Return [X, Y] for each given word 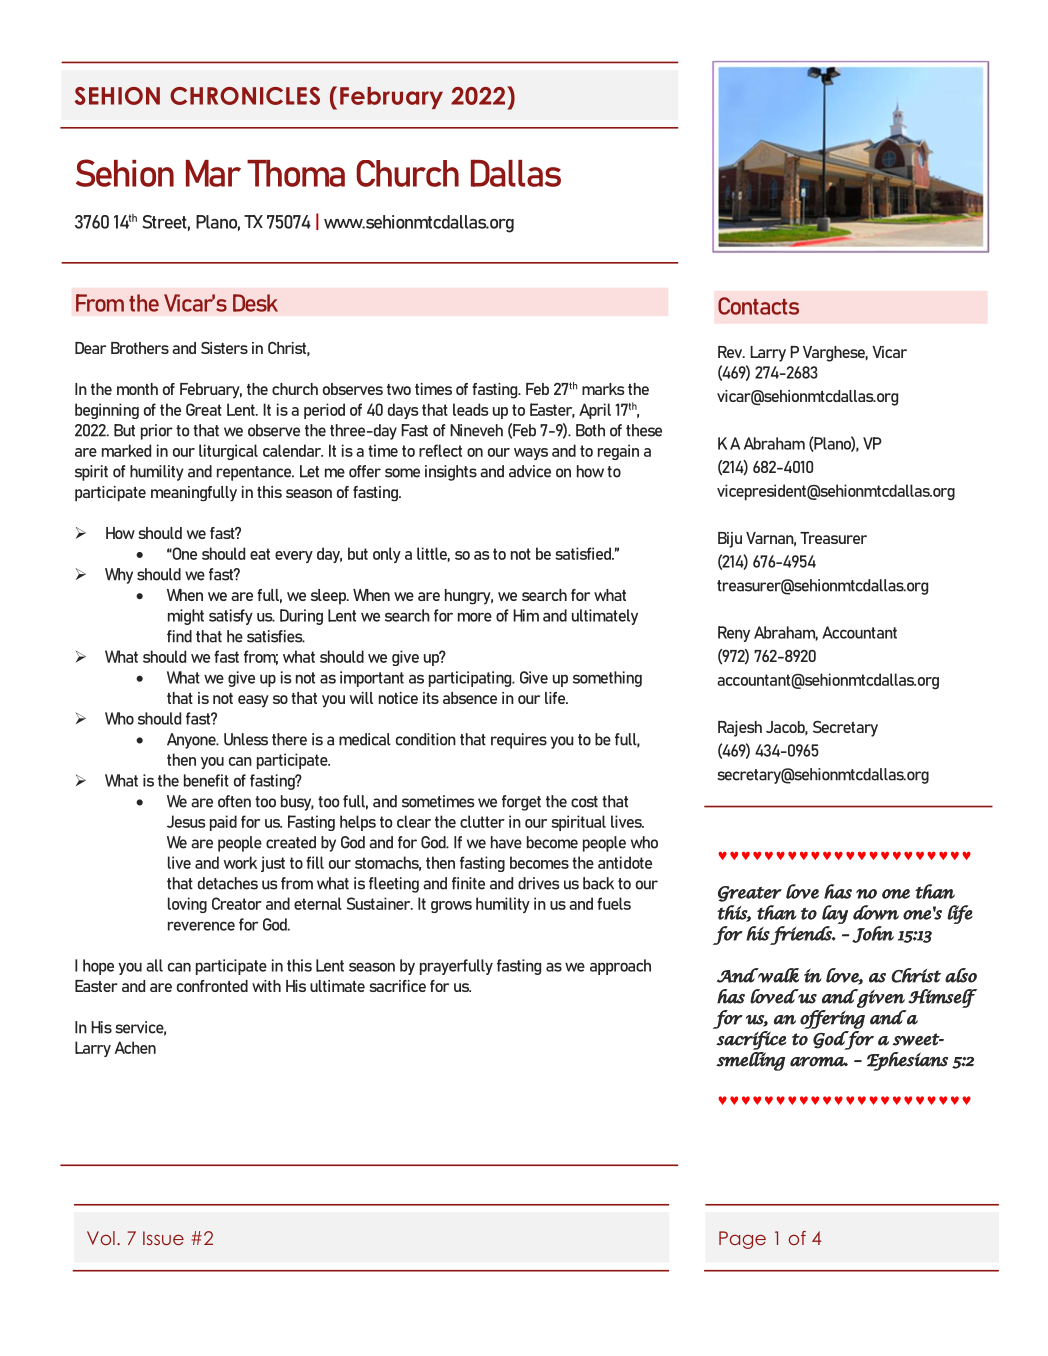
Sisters [224, 348]
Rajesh [740, 729]
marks [603, 389]
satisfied [584, 553]
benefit [206, 780]
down [876, 912]
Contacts [758, 306]
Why [119, 576]
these [644, 430]
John [873, 934]
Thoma [296, 173]
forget [521, 803]
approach [620, 967]
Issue [163, 1238]
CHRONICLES [245, 96]
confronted [212, 986]
